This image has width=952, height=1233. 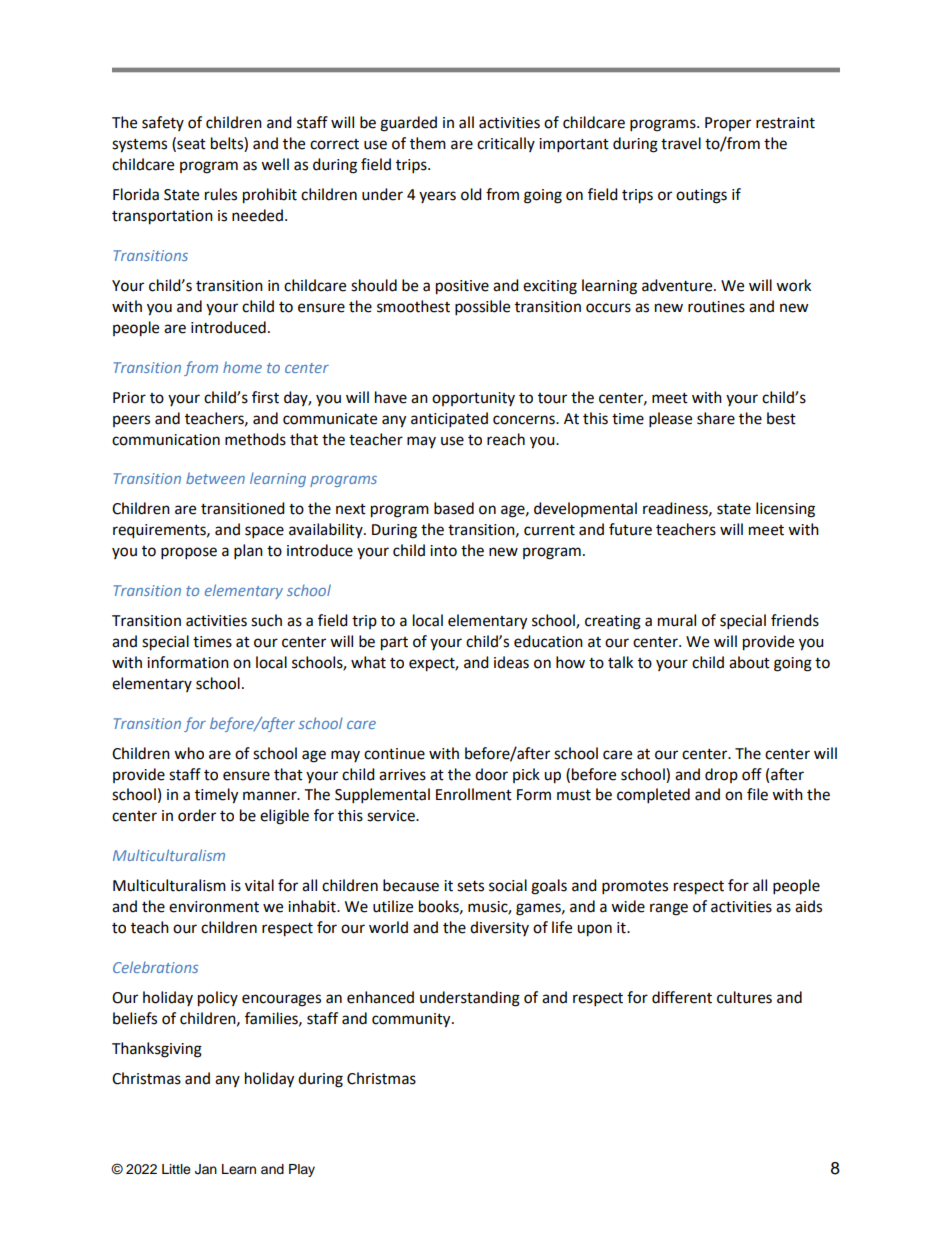 What do you see at coordinates (511, 662) in the image?
I see `ideas` at bounding box center [511, 662].
